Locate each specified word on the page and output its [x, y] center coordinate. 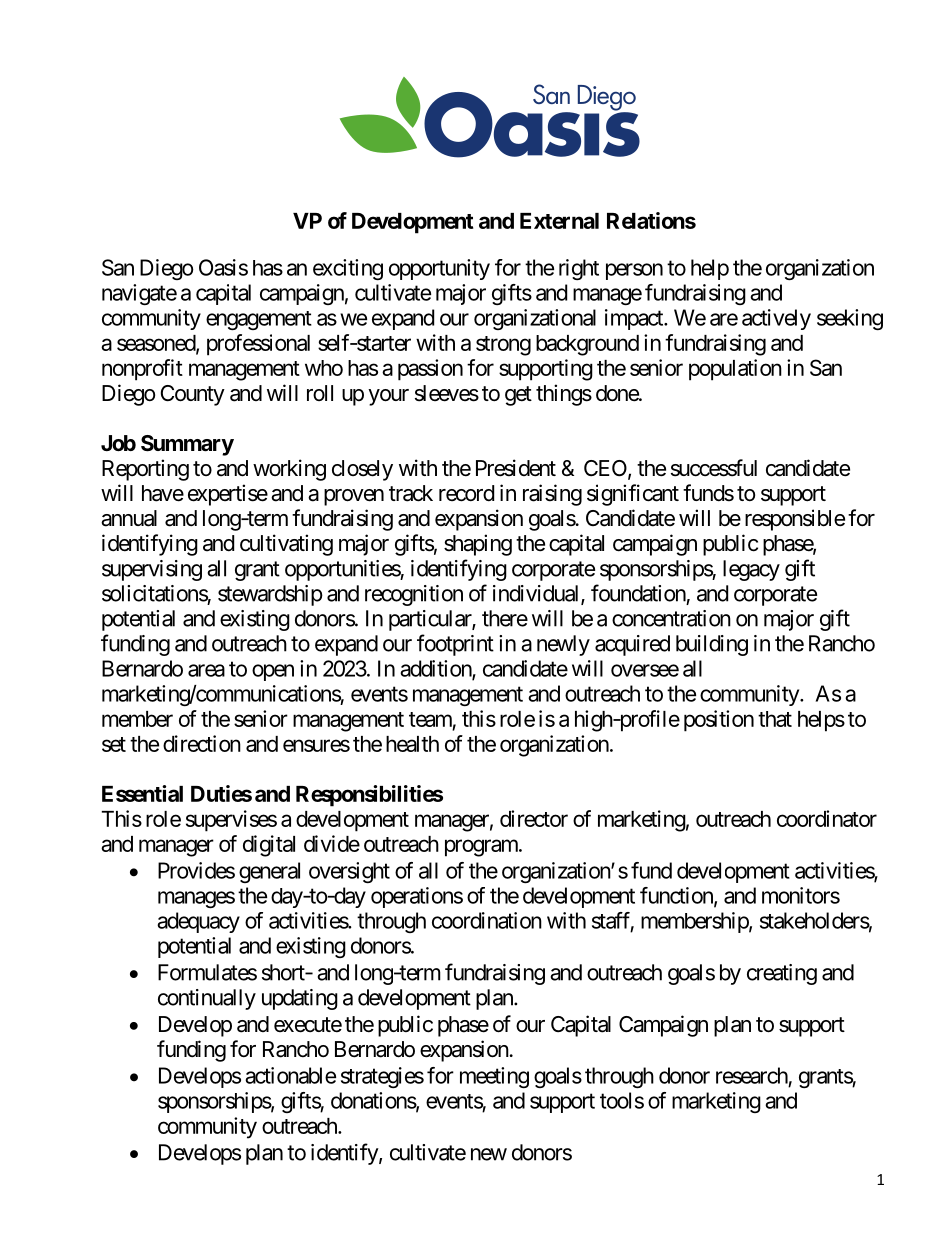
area [206, 670]
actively [776, 319]
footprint [455, 645]
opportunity [439, 269]
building [712, 645]
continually [207, 999]
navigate [139, 294]
